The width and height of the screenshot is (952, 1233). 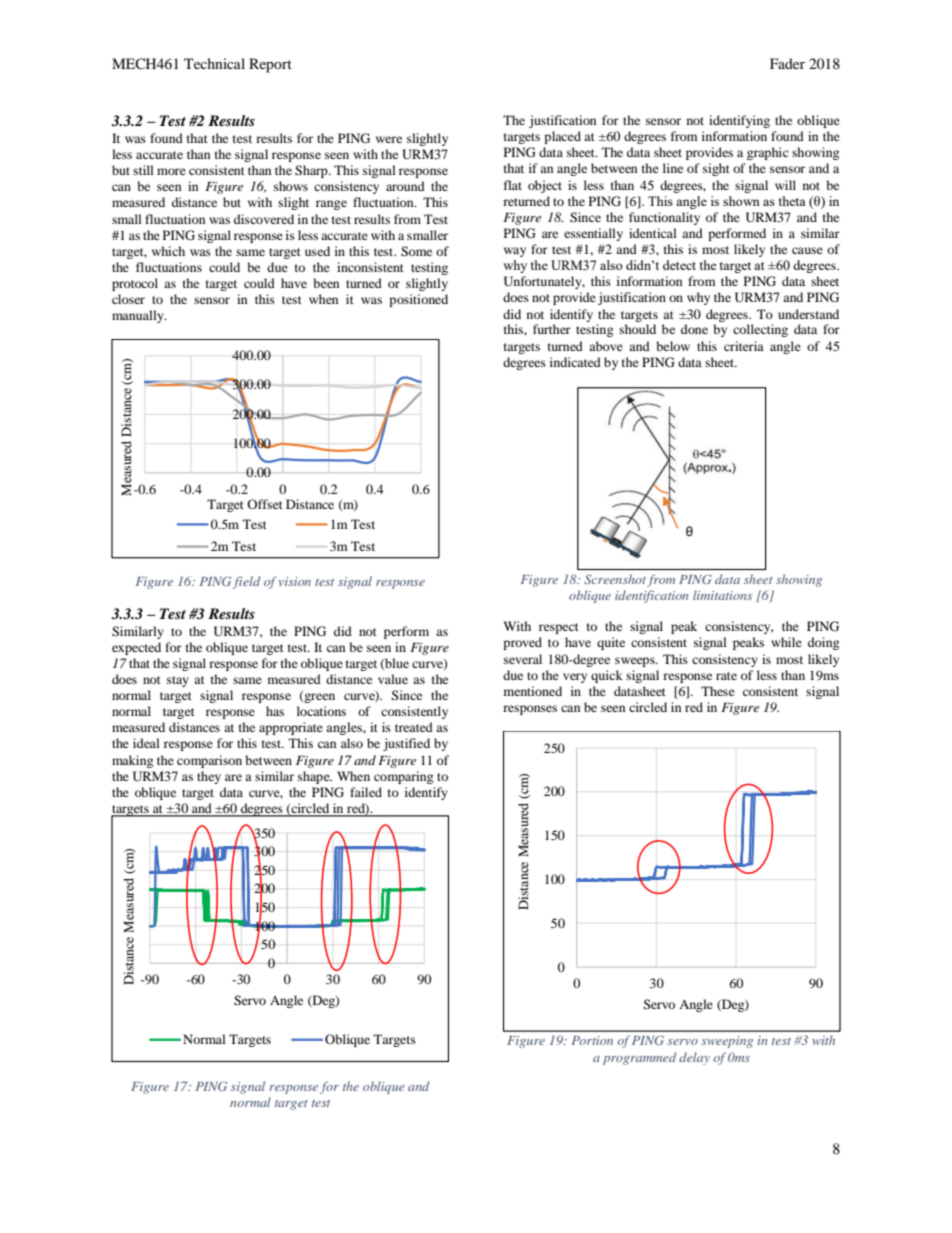 I want to click on positioned, so click(x=418, y=300).
